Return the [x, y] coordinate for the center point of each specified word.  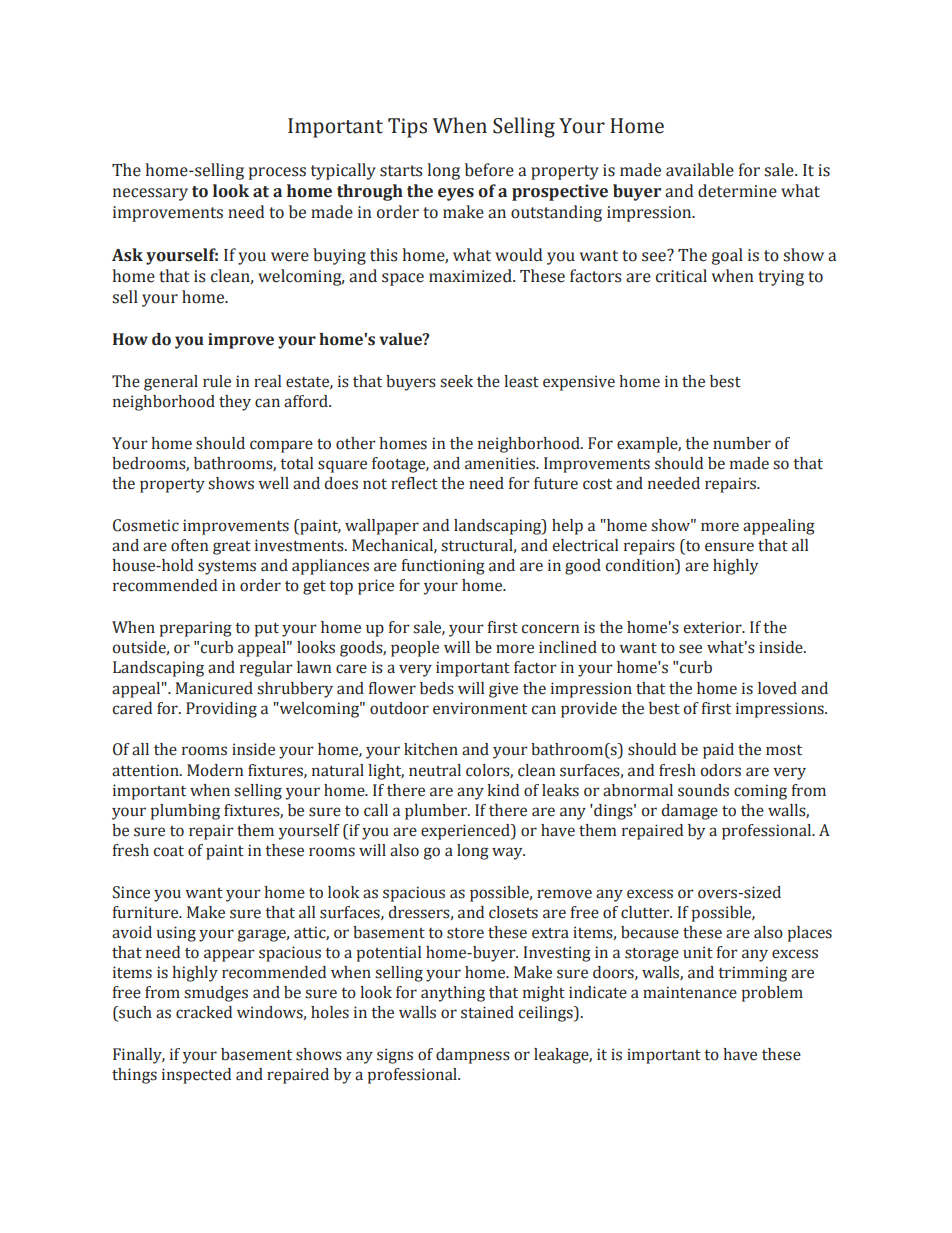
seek [456, 381]
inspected [196, 1076]
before [489, 170]
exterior [714, 627]
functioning [443, 567]
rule [217, 381]
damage [690, 812]
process [277, 173]
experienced [466, 832]
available [700, 170]
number [742, 443]
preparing [196, 629]
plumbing [185, 812]
